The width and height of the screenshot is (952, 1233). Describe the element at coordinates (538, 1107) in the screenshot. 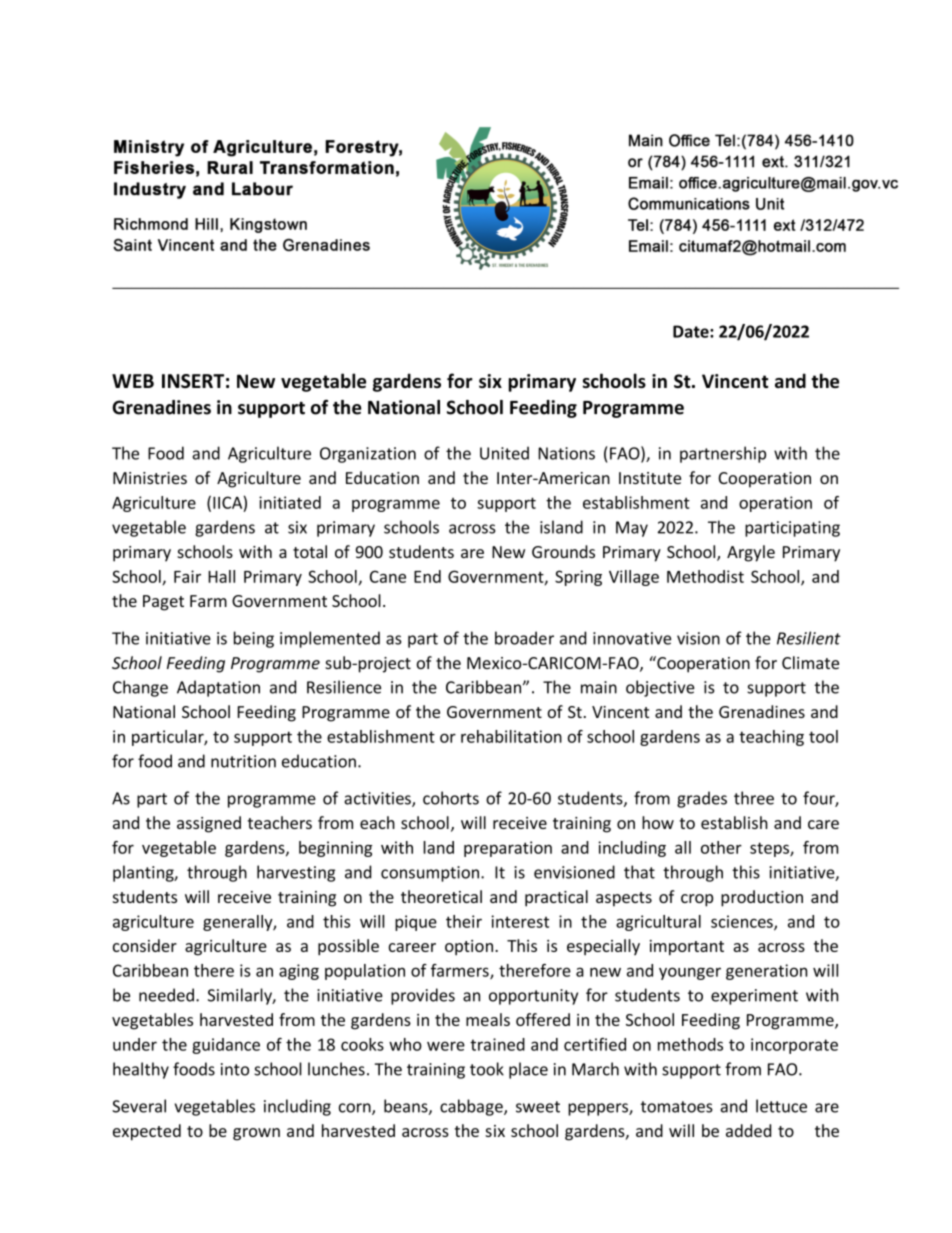

I see `sweet` at that location.
